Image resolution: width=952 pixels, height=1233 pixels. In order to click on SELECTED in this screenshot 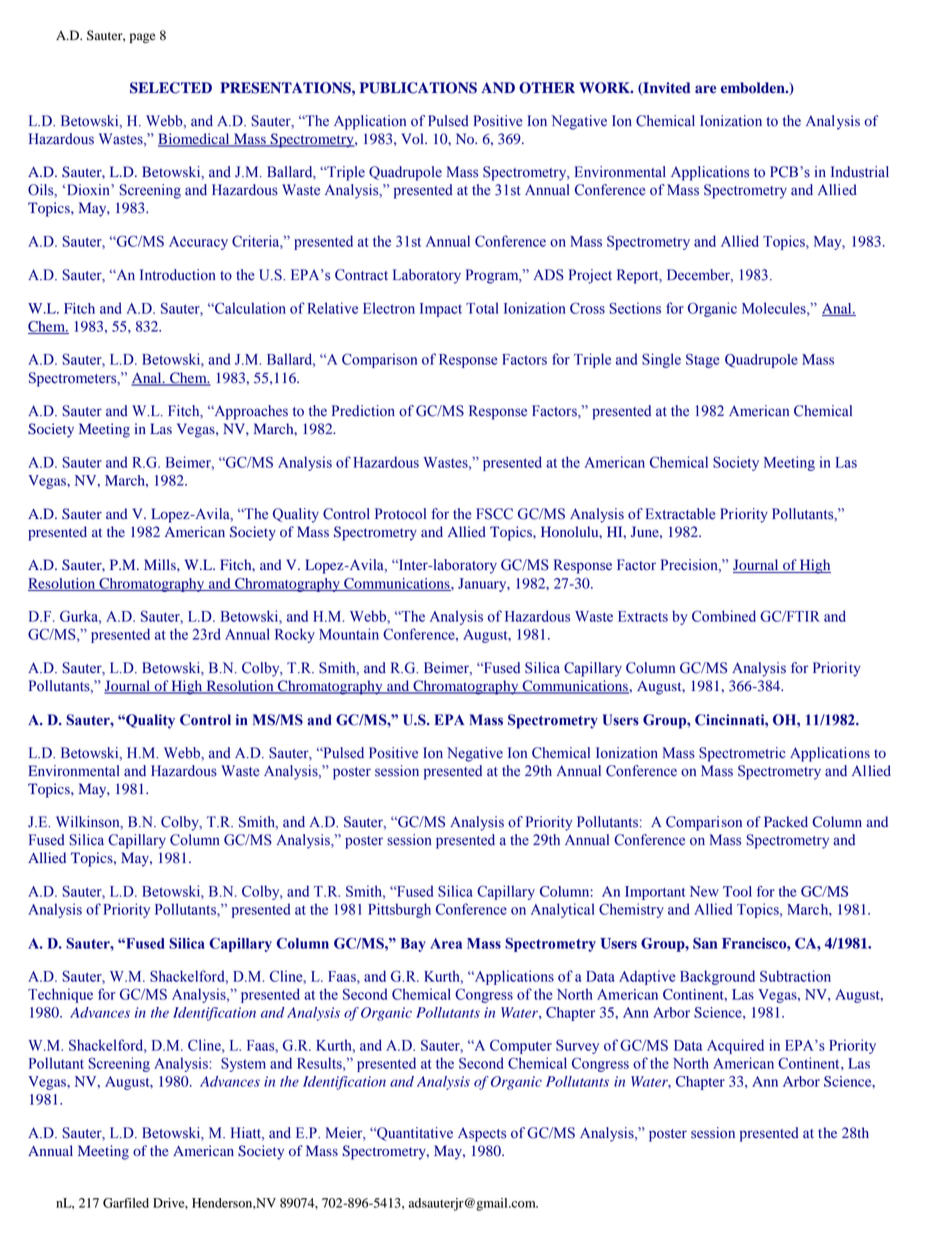, I will do `click(171, 88)`.
